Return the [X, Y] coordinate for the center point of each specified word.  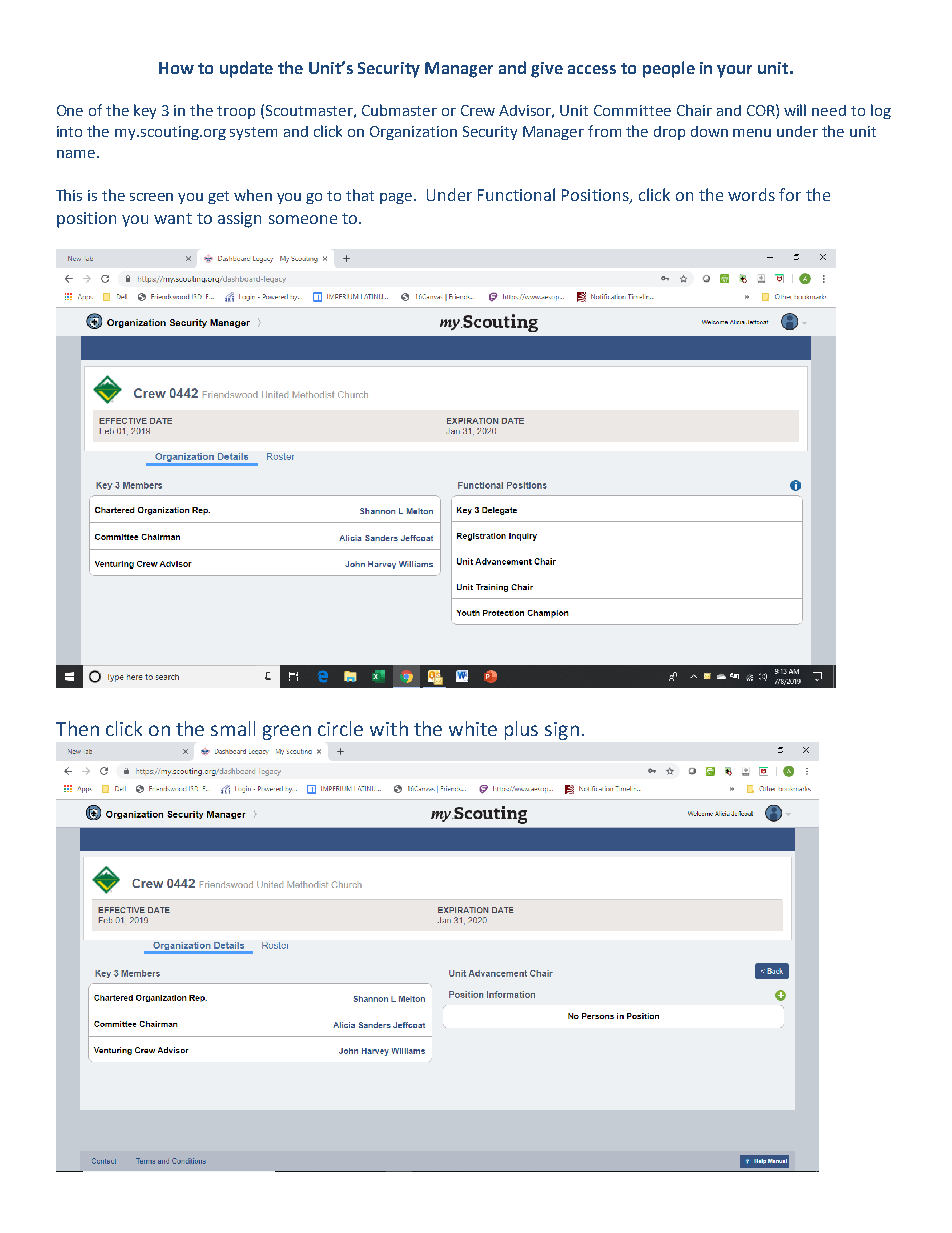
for [790, 194]
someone [303, 219]
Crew [478, 110]
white [473, 728]
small [233, 728]
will [795, 110]
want [173, 218]
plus [521, 730]
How [176, 68]
